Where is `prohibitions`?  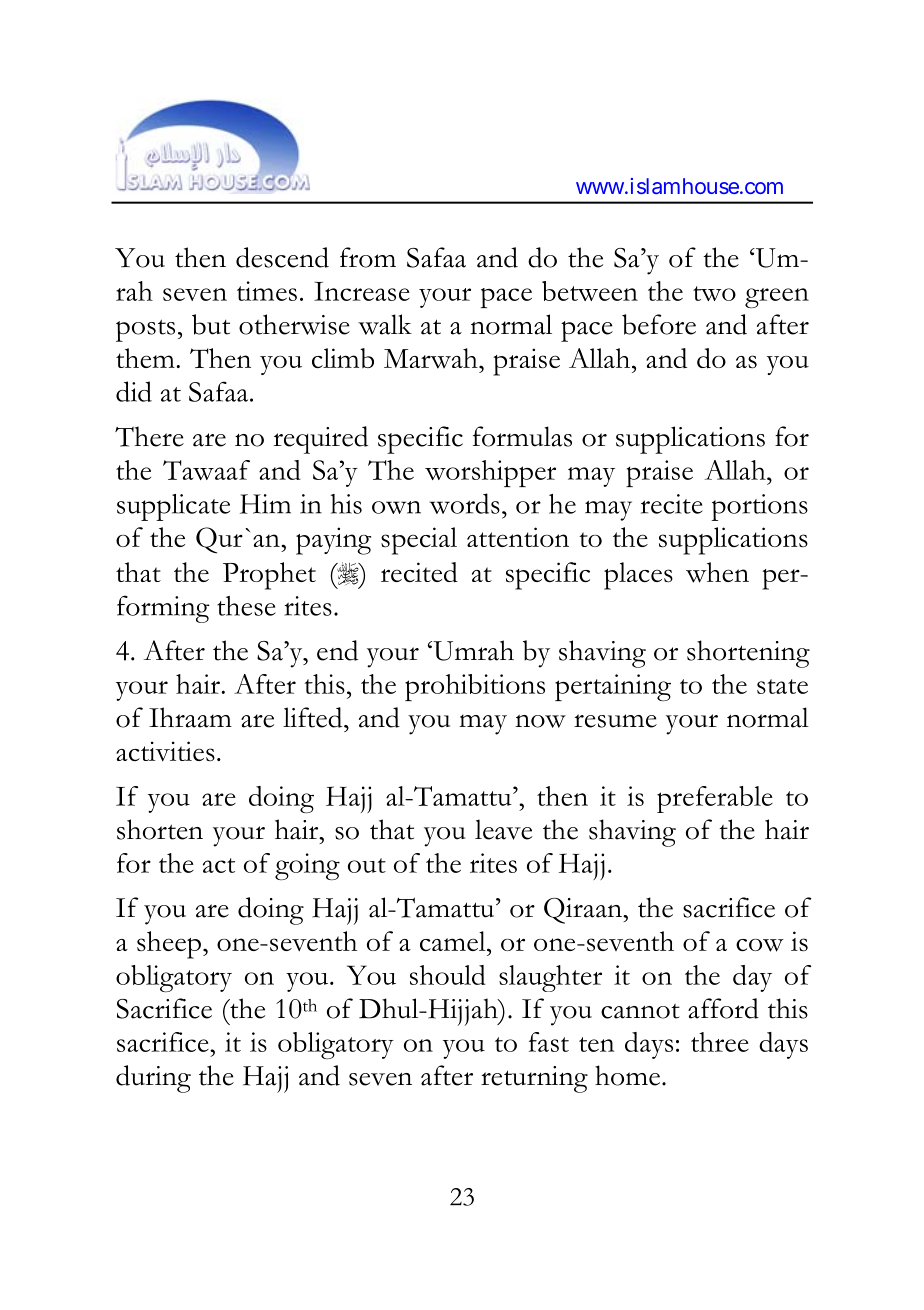
prohibitions is located at coordinates (475, 687).
